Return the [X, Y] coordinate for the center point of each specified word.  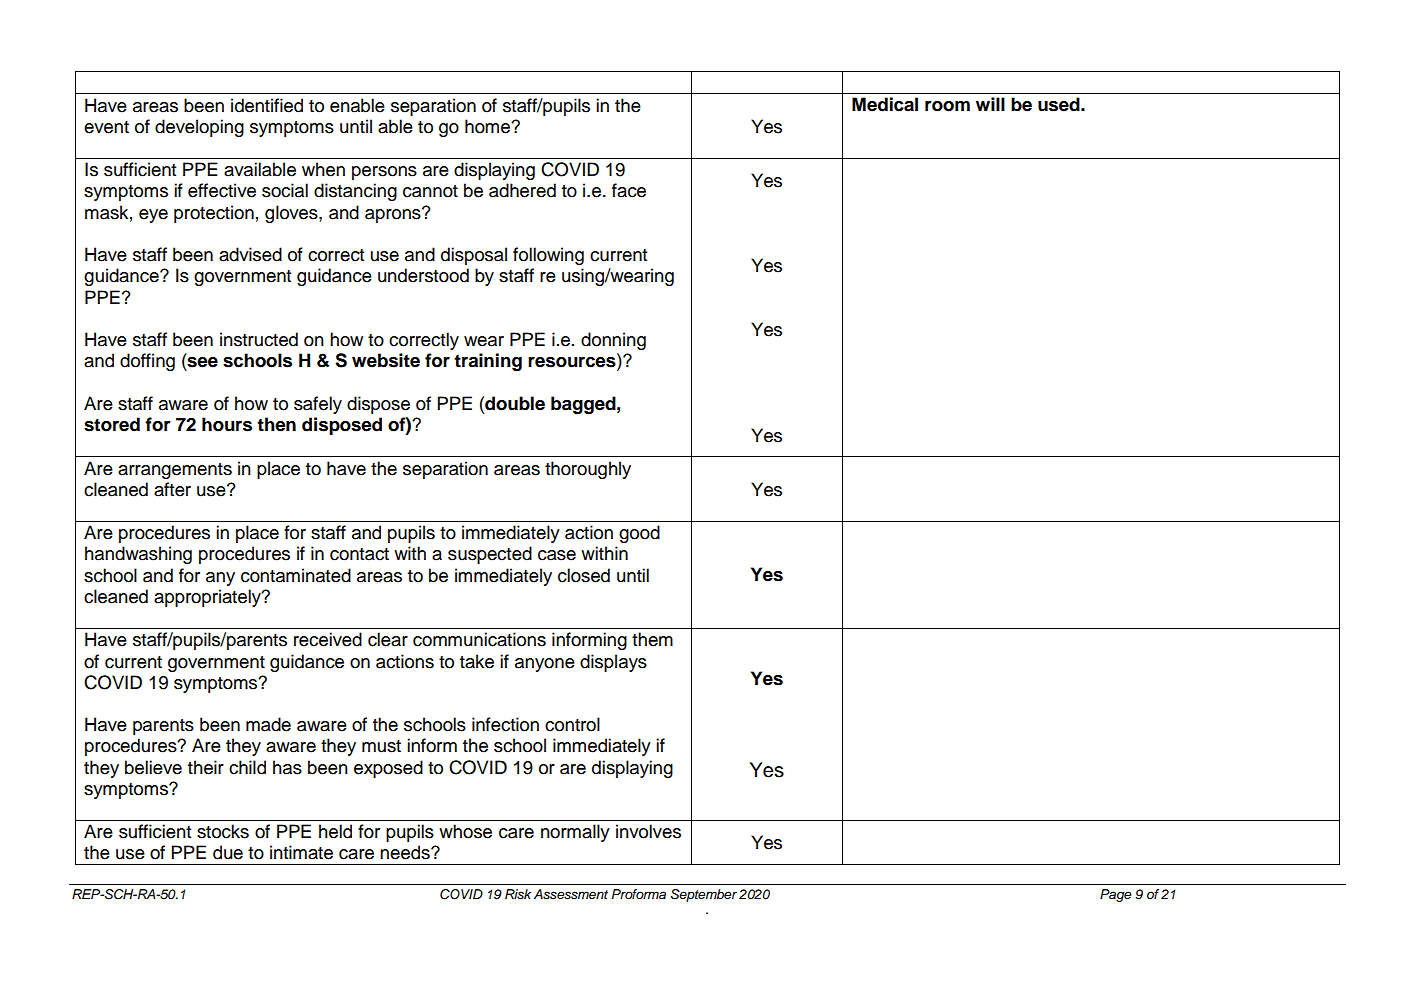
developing [199, 128]
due [228, 852]
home [488, 126]
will [990, 104]
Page [1116, 895]
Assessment [571, 894]
